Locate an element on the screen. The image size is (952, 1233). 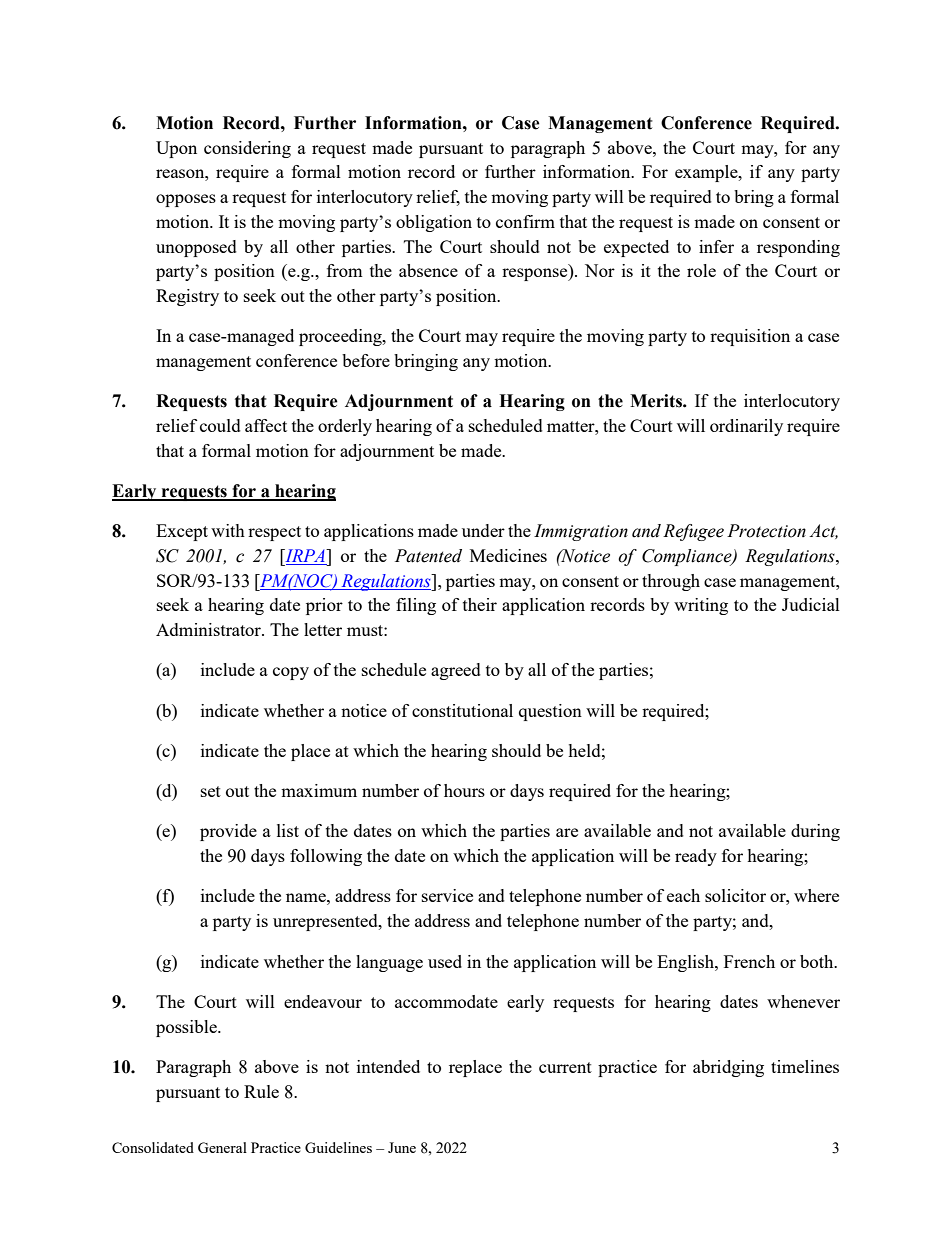
writing is located at coordinates (701, 606).
